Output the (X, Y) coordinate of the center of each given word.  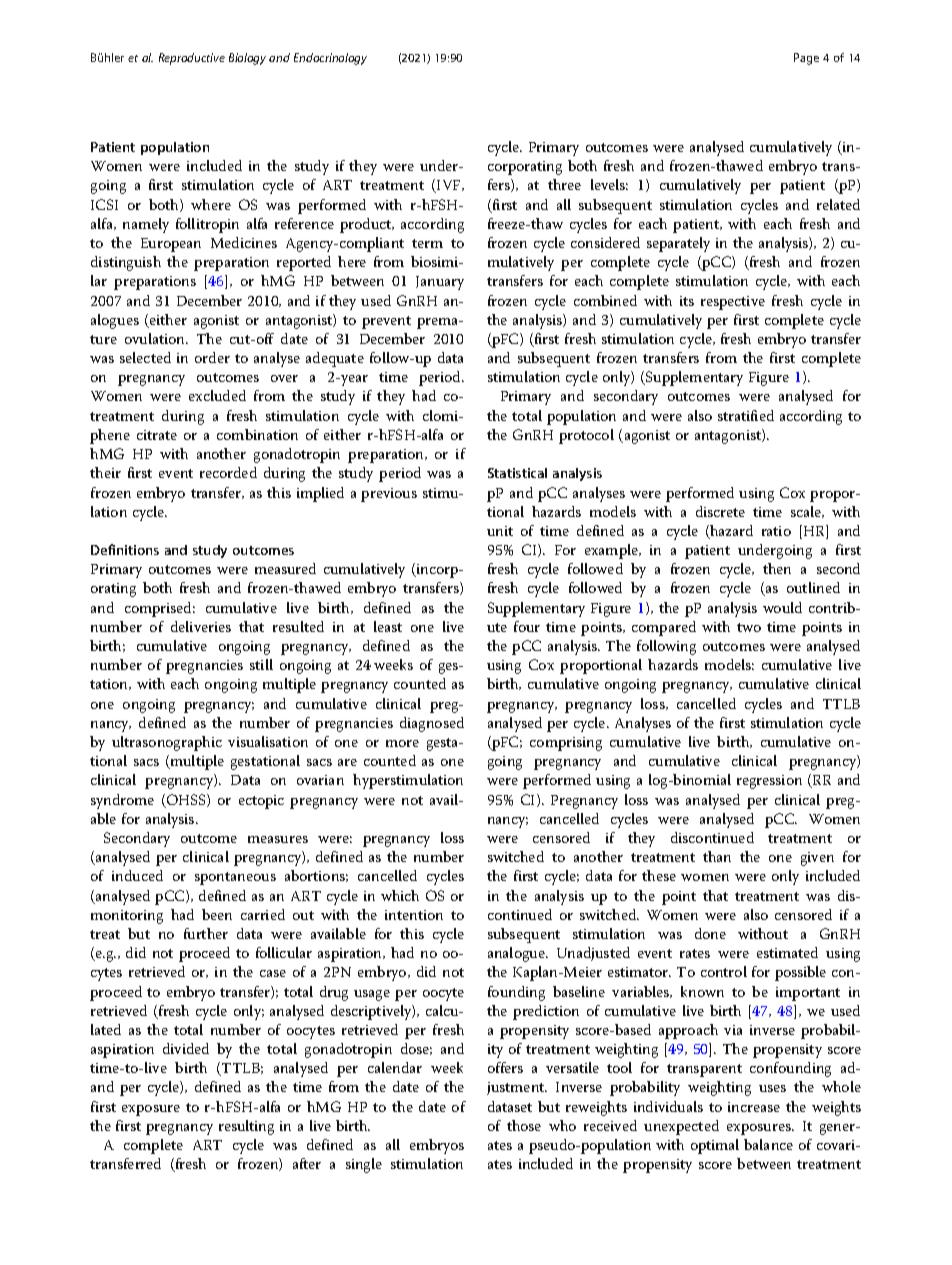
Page (806, 59)
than (717, 856)
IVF (449, 186)
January (440, 283)
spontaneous (235, 878)
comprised (160, 609)
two (749, 627)
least (388, 626)
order (212, 357)
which (400, 895)
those (524, 1125)
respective (733, 303)
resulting (246, 1127)
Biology (247, 59)
